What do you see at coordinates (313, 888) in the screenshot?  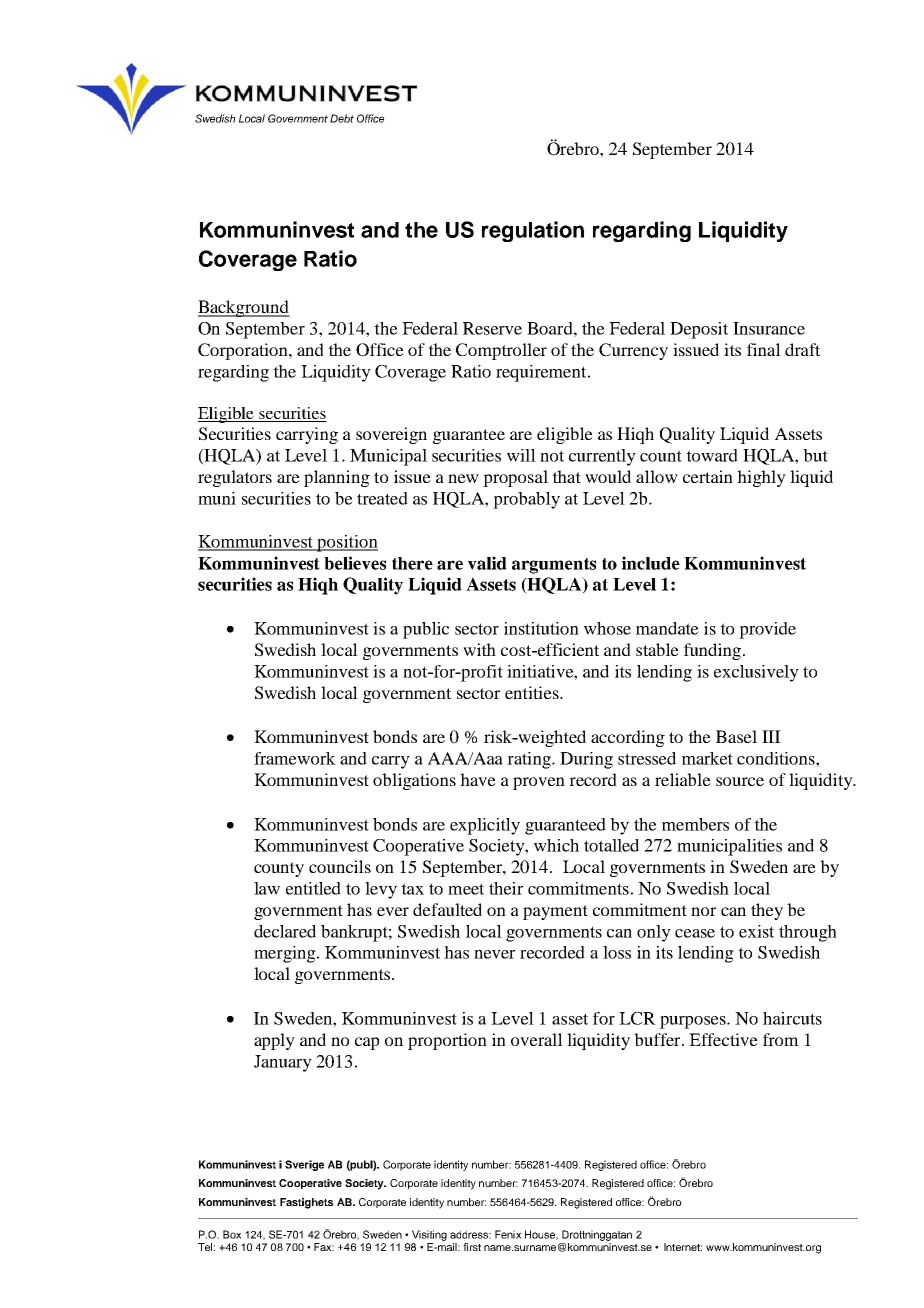 I see `entitled` at bounding box center [313, 888].
